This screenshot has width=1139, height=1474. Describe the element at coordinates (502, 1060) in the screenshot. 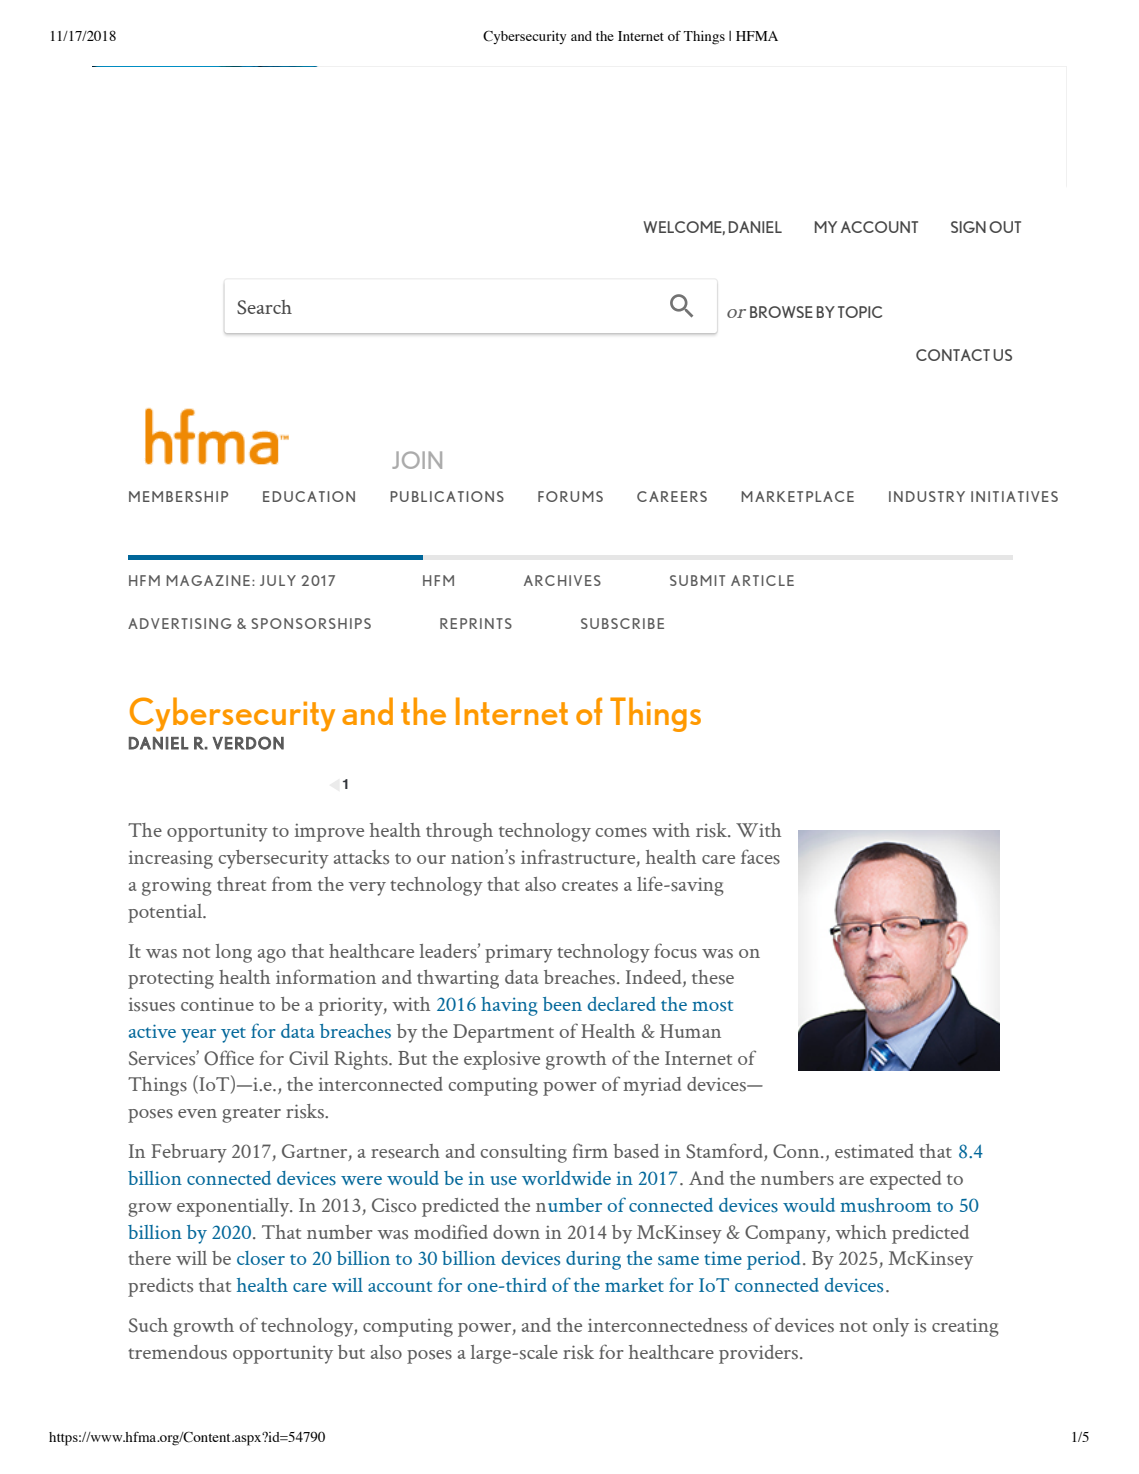

I see `explosive` at that location.
